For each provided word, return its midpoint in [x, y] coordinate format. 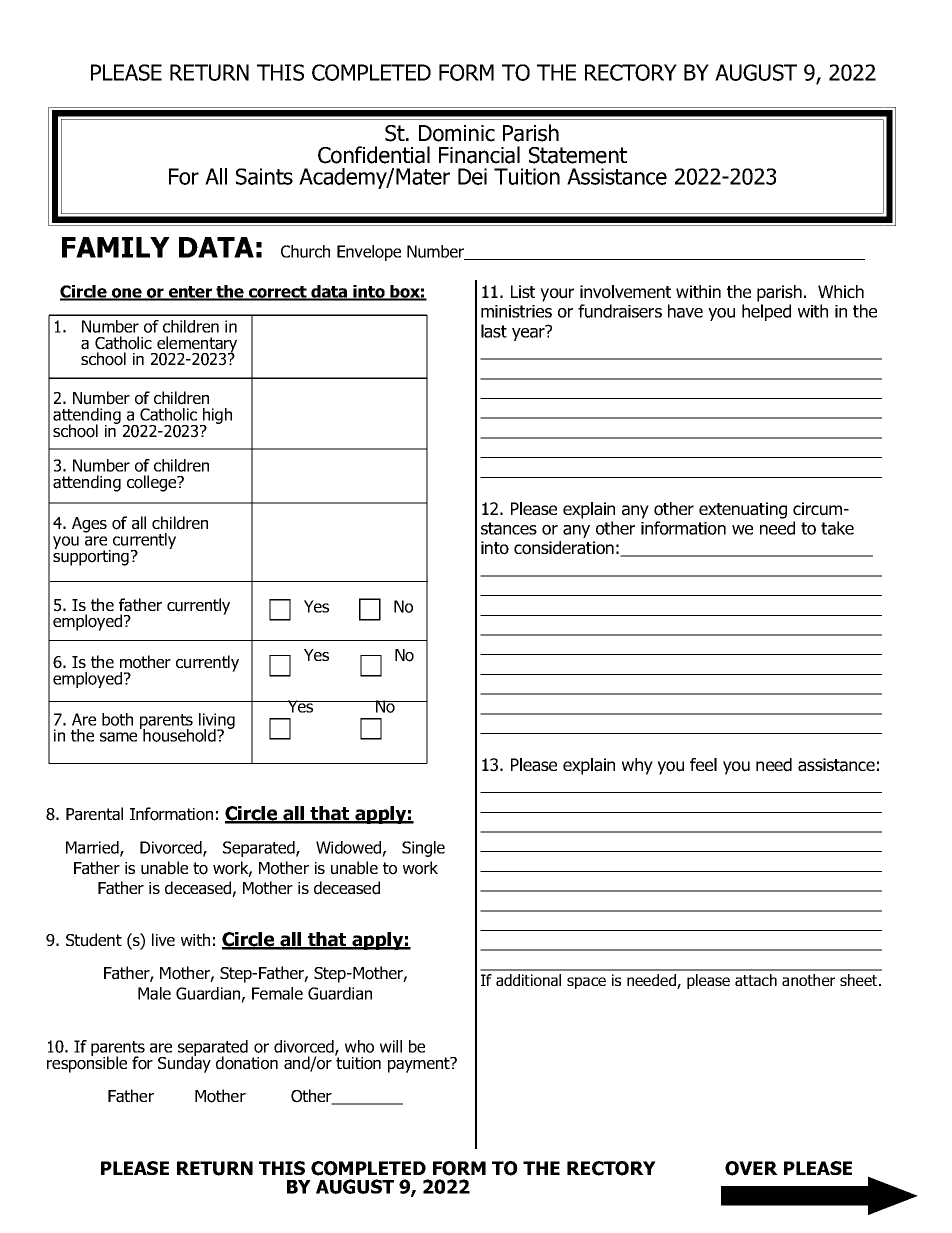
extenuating [743, 510]
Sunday [184, 1063]
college [153, 483]
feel [703, 764]
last [494, 331]
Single [423, 849]
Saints [264, 176]
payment [420, 1065]
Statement [578, 155]
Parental [94, 814]
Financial [479, 155]
